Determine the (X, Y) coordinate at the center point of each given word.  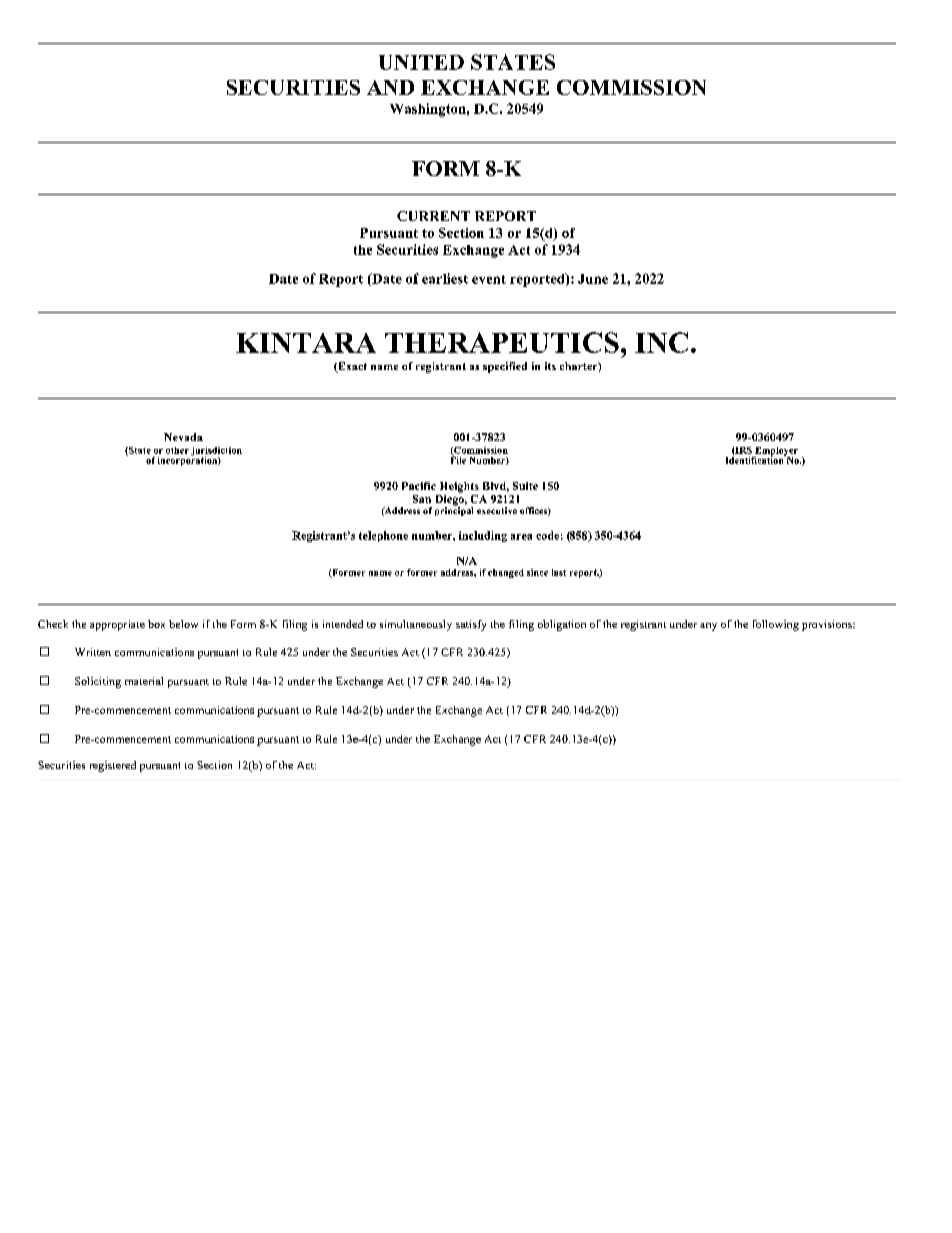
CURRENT (433, 216)
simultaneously (416, 625)
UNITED (421, 62)
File (458, 459)
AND (390, 87)
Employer (775, 452)
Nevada (183, 437)
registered (113, 766)
